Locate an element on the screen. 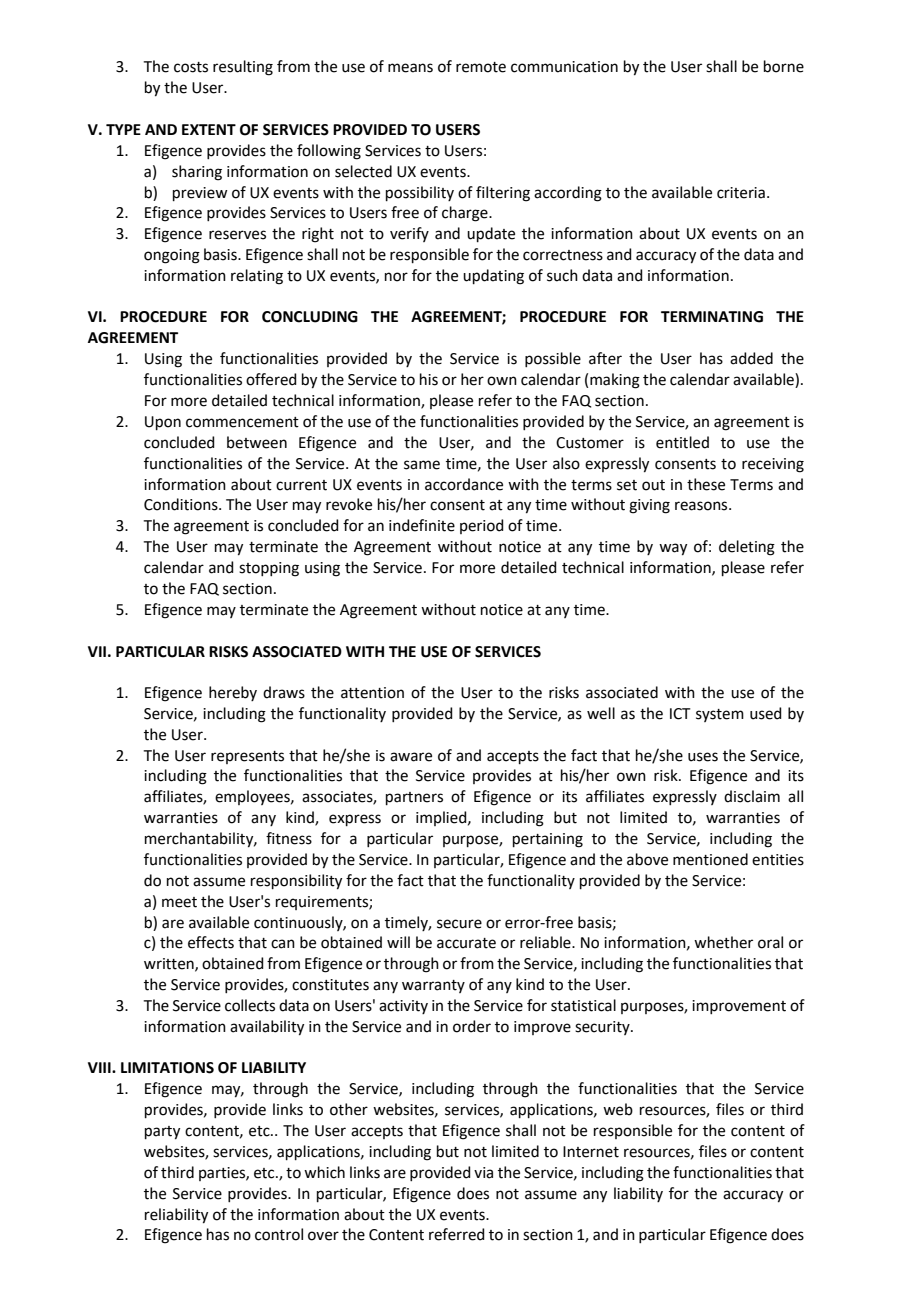  hereby is located at coordinates (233, 693).
